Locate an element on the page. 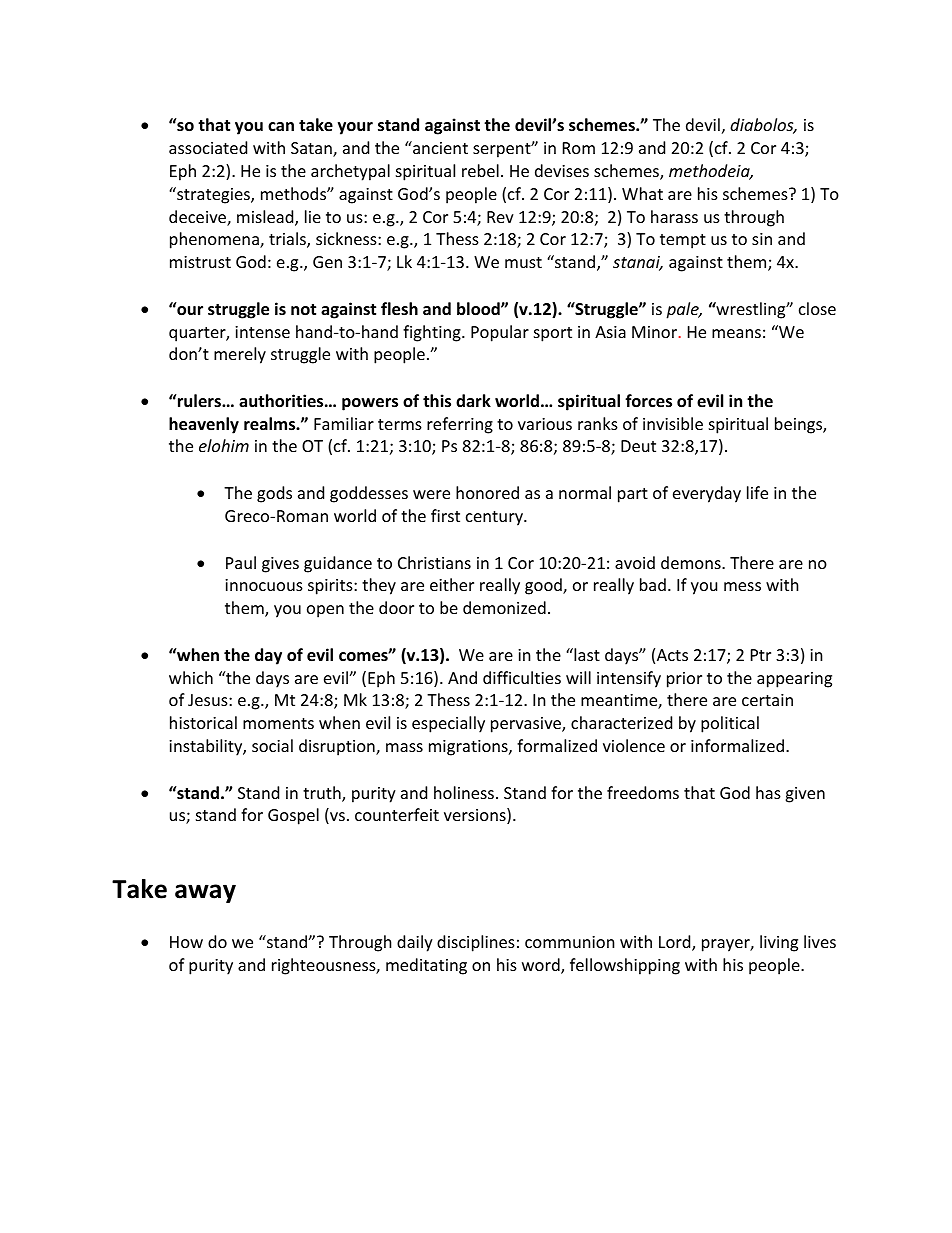 The image size is (952, 1233). disciplines is located at coordinates (476, 943).
